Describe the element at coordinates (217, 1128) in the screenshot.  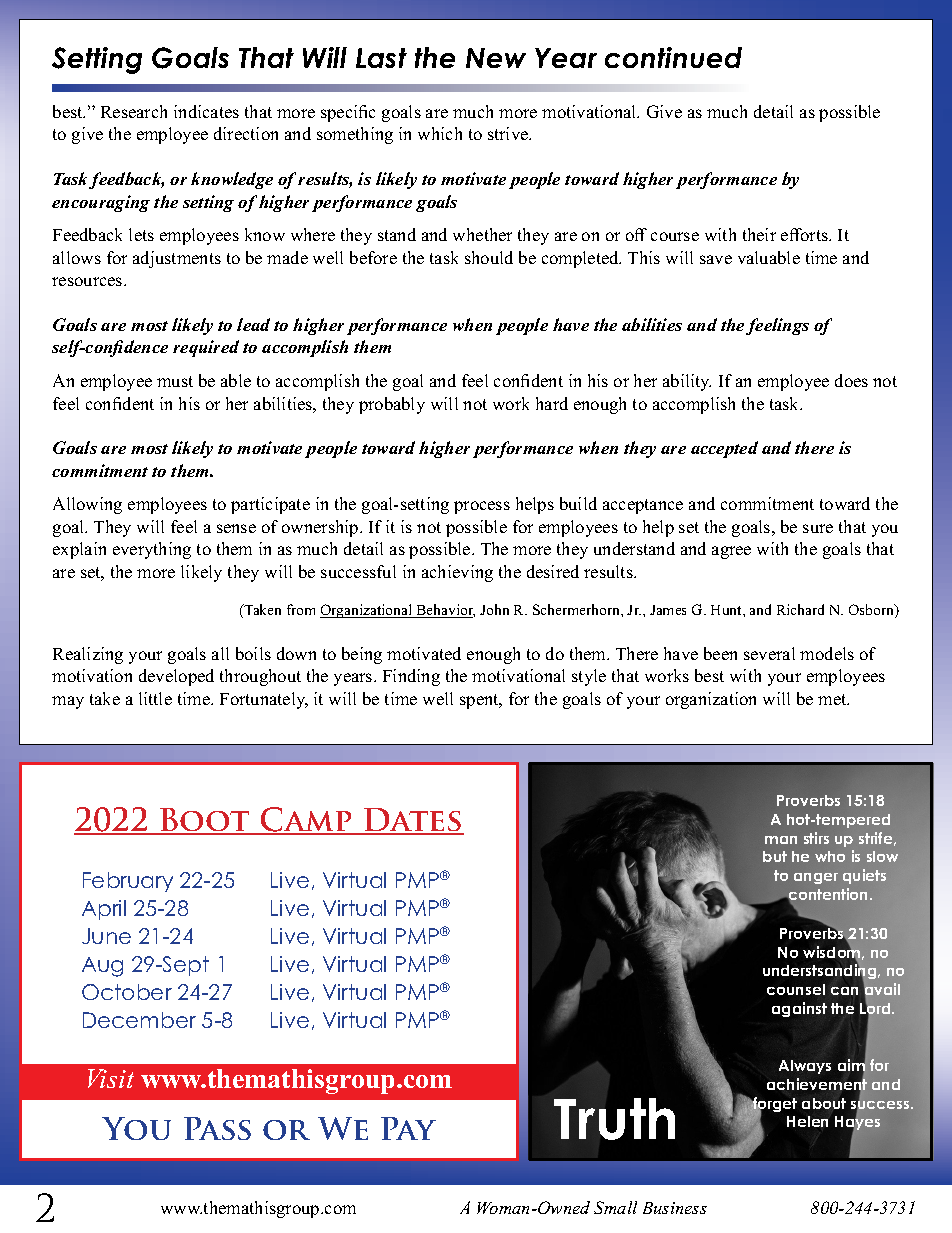
I see `Pass` at that location.
